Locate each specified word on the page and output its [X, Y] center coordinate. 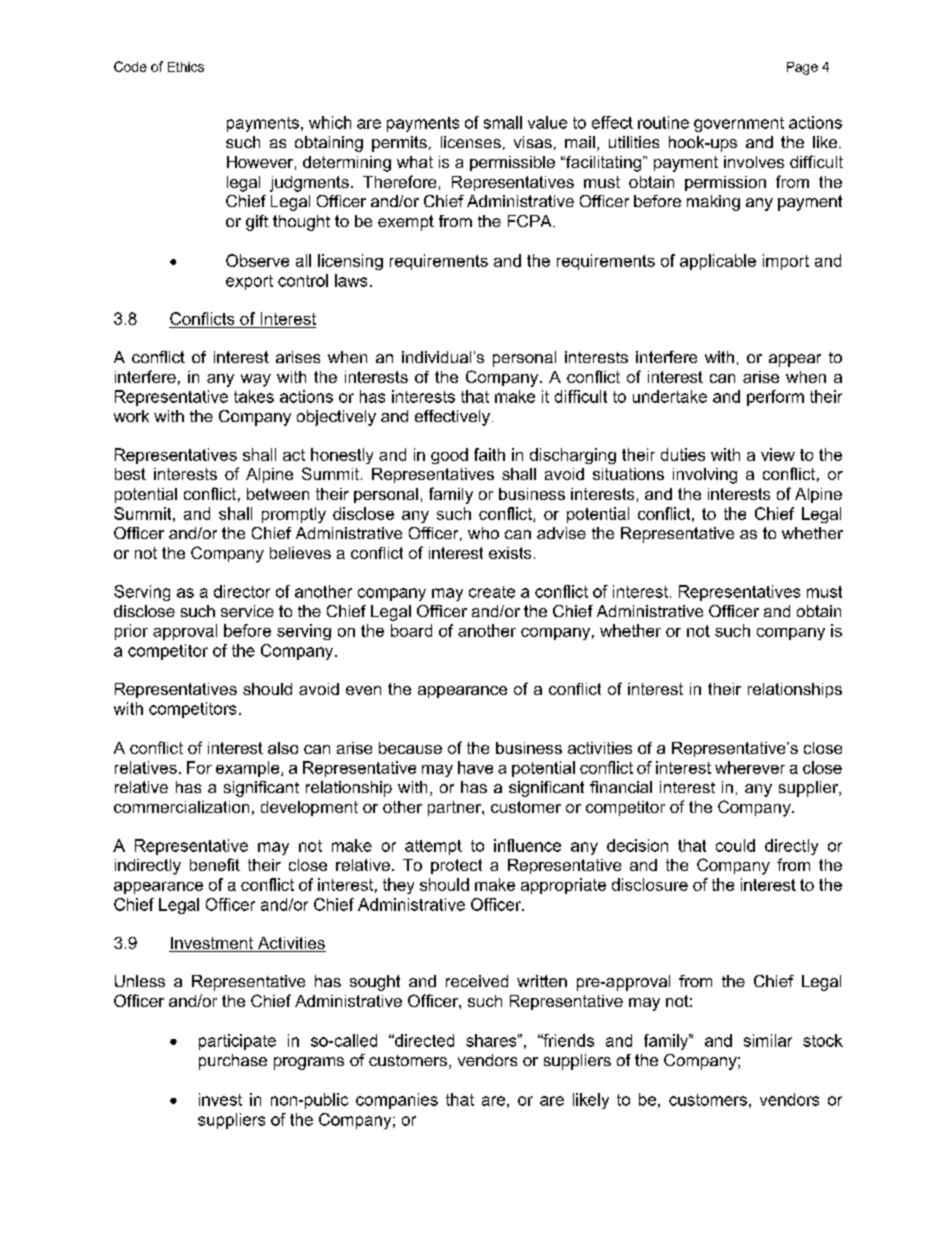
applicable [718, 262]
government [739, 124]
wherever [750, 767]
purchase [233, 1062]
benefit [215, 864]
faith [489, 454]
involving [705, 476]
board [411, 630]
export [249, 282]
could [735, 845]
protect [456, 866]
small [503, 122]
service [247, 611]
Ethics [186, 67]
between [278, 494]
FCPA [531, 221]
